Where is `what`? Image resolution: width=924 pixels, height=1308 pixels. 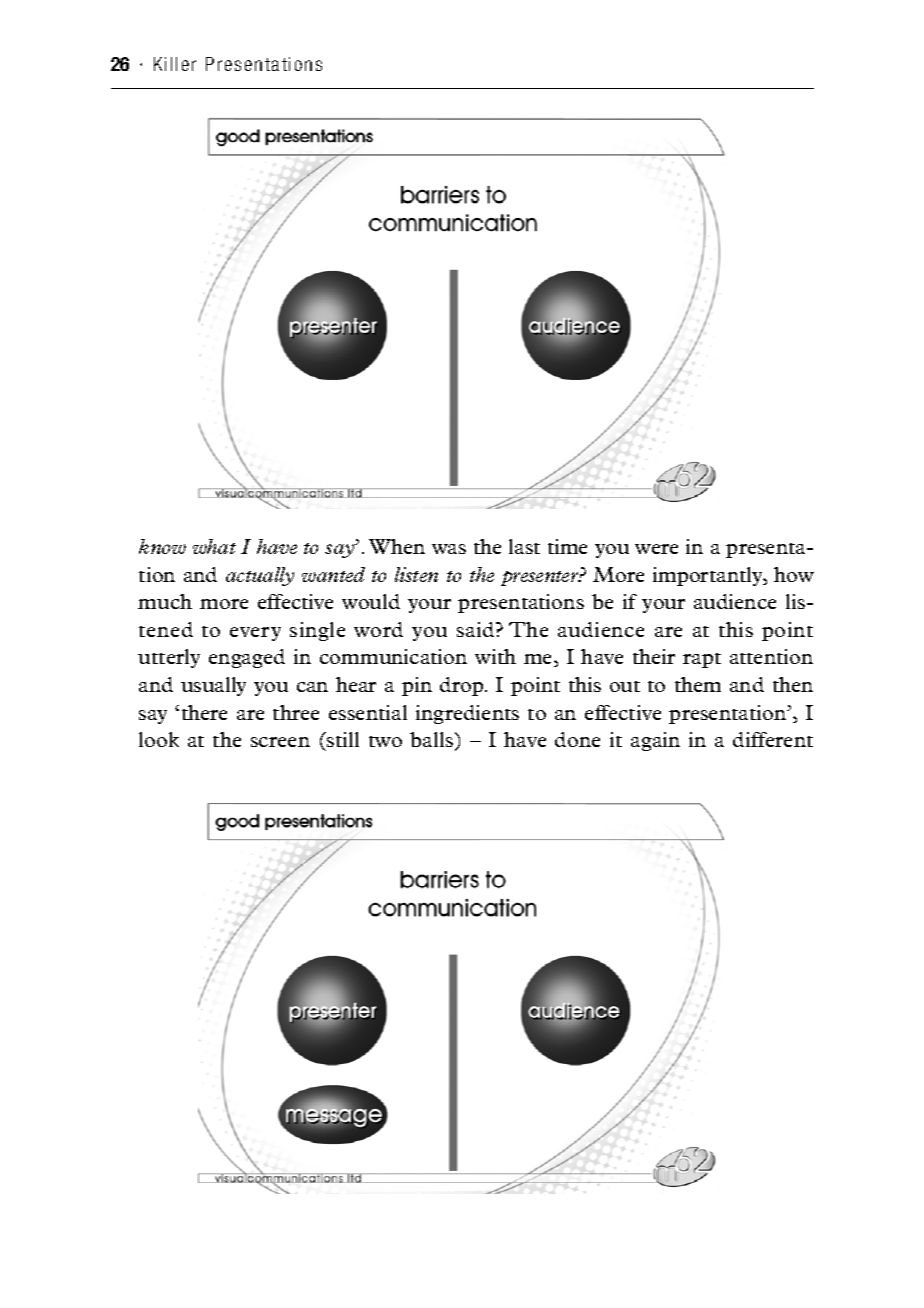
what is located at coordinates (214, 546).
